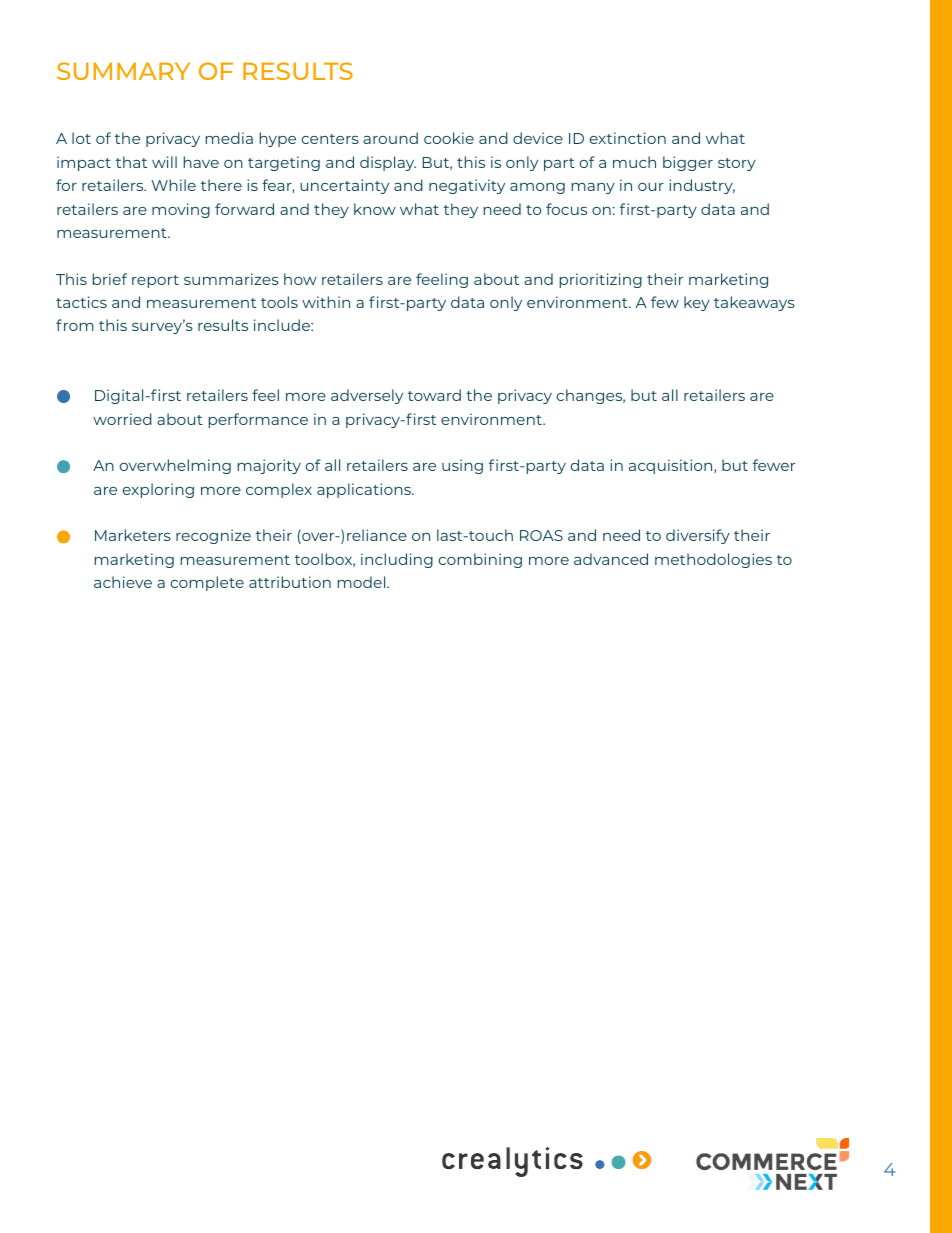 Image resolution: width=952 pixels, height=1233 pixels. What do you see at coordinates (155, 281) in the document?
I see `report` at bounding box center [155, 281].
